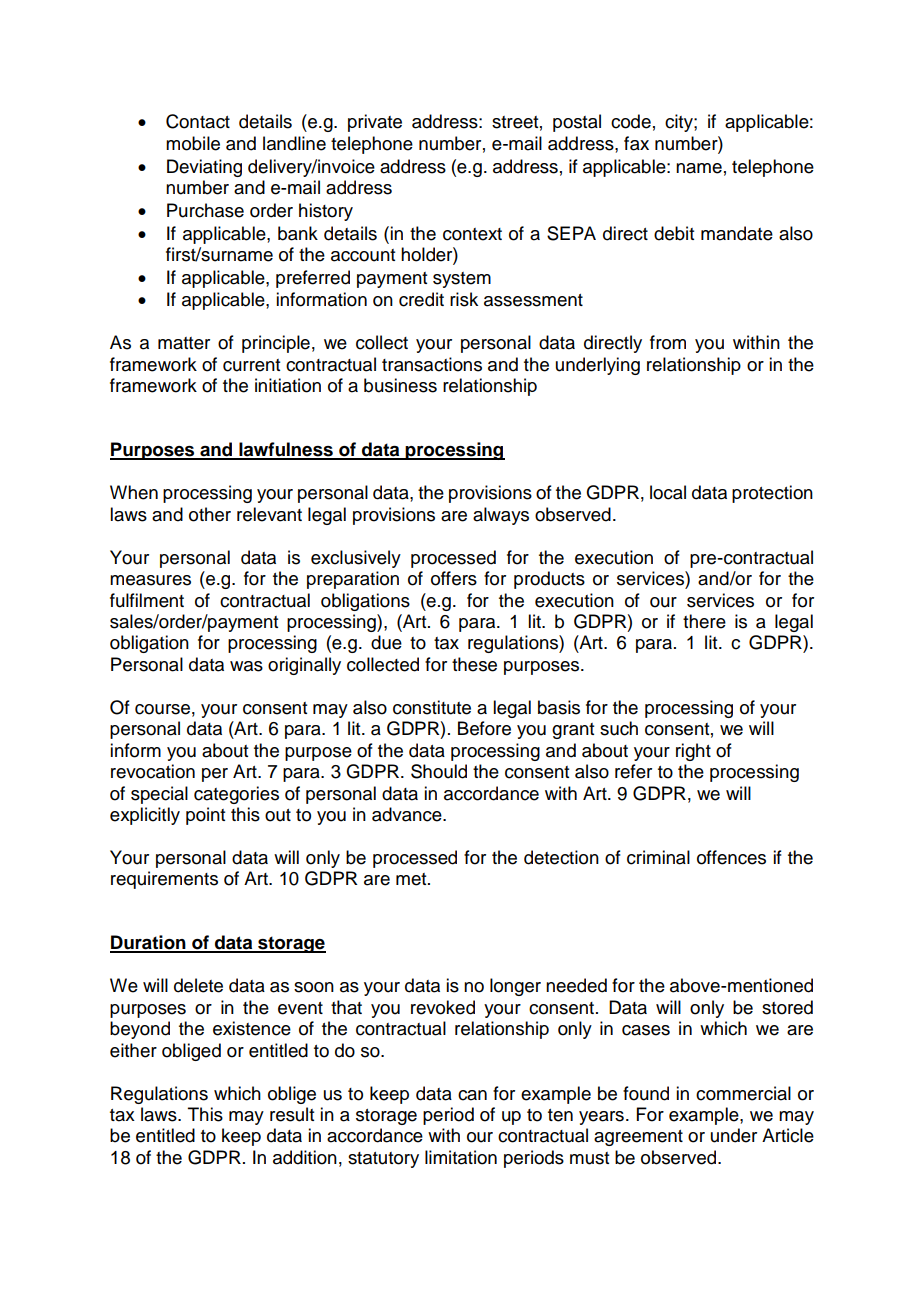 The width and height of the image is (924, 1308). What do you see at coordinates (204, 168) in the image?
I see `Deviating` at bounding box center [204, 168].
